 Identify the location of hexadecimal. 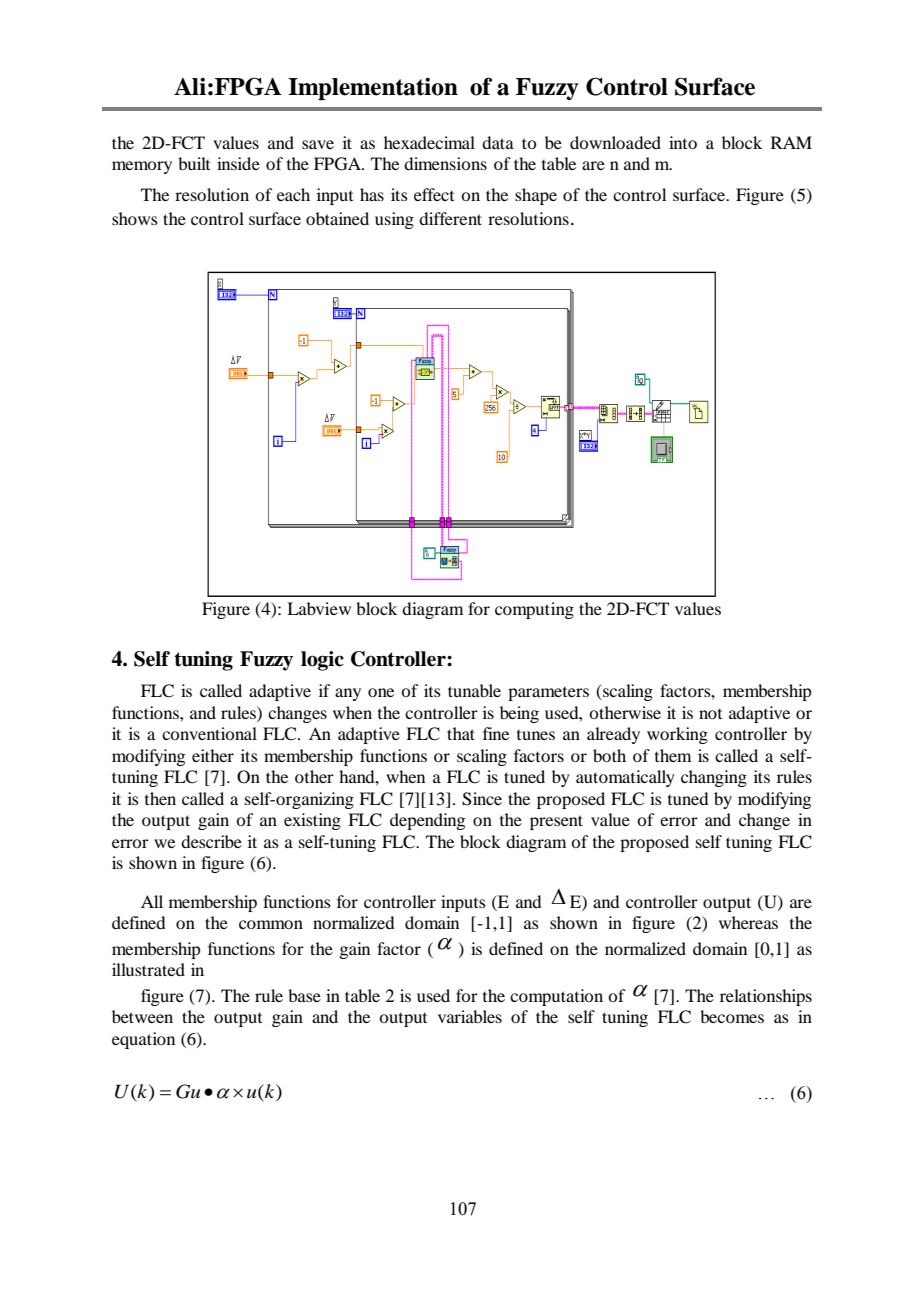
(429, 142).
